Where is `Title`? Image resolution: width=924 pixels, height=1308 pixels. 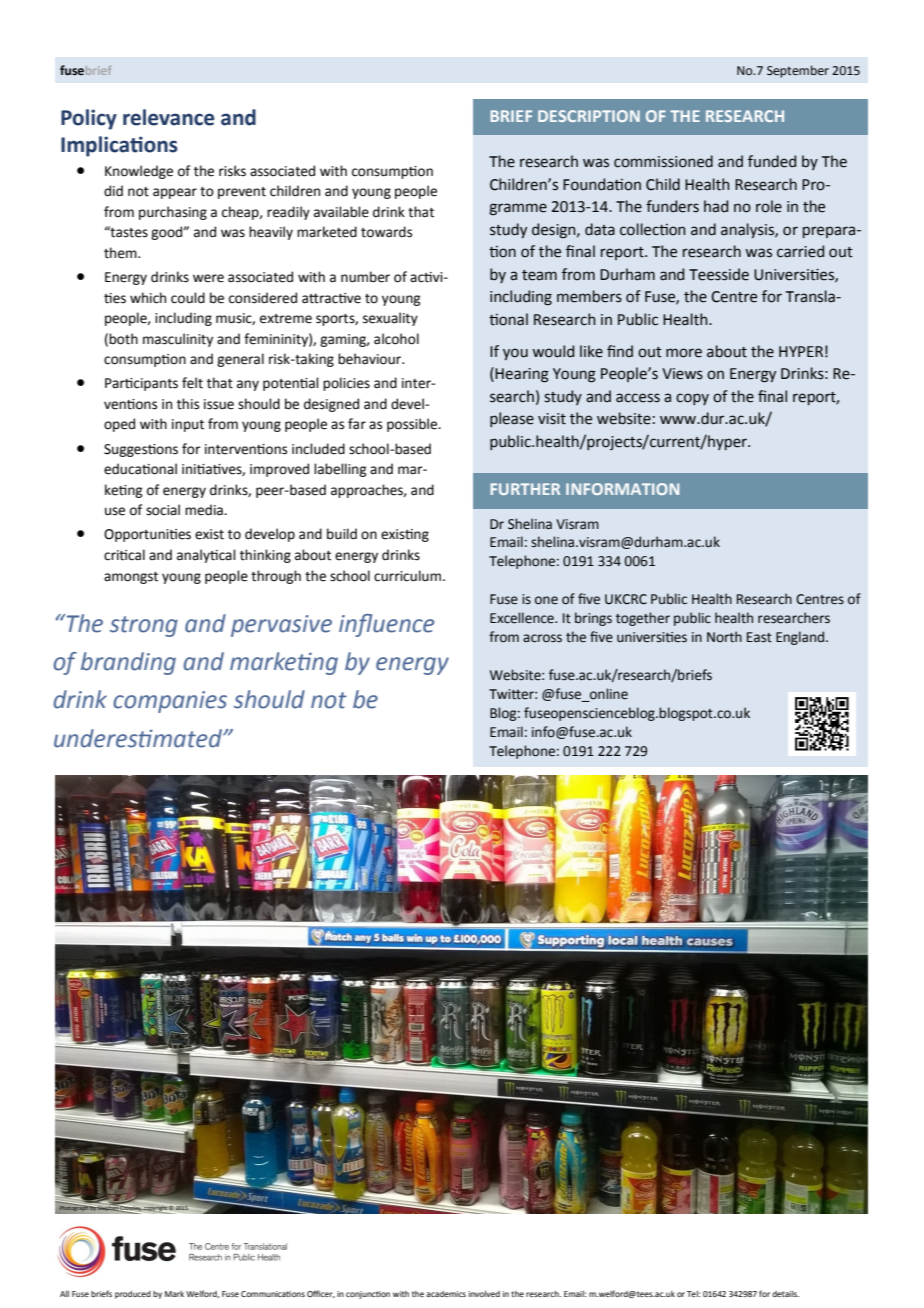 Title is located at coordinates (504, 524).
